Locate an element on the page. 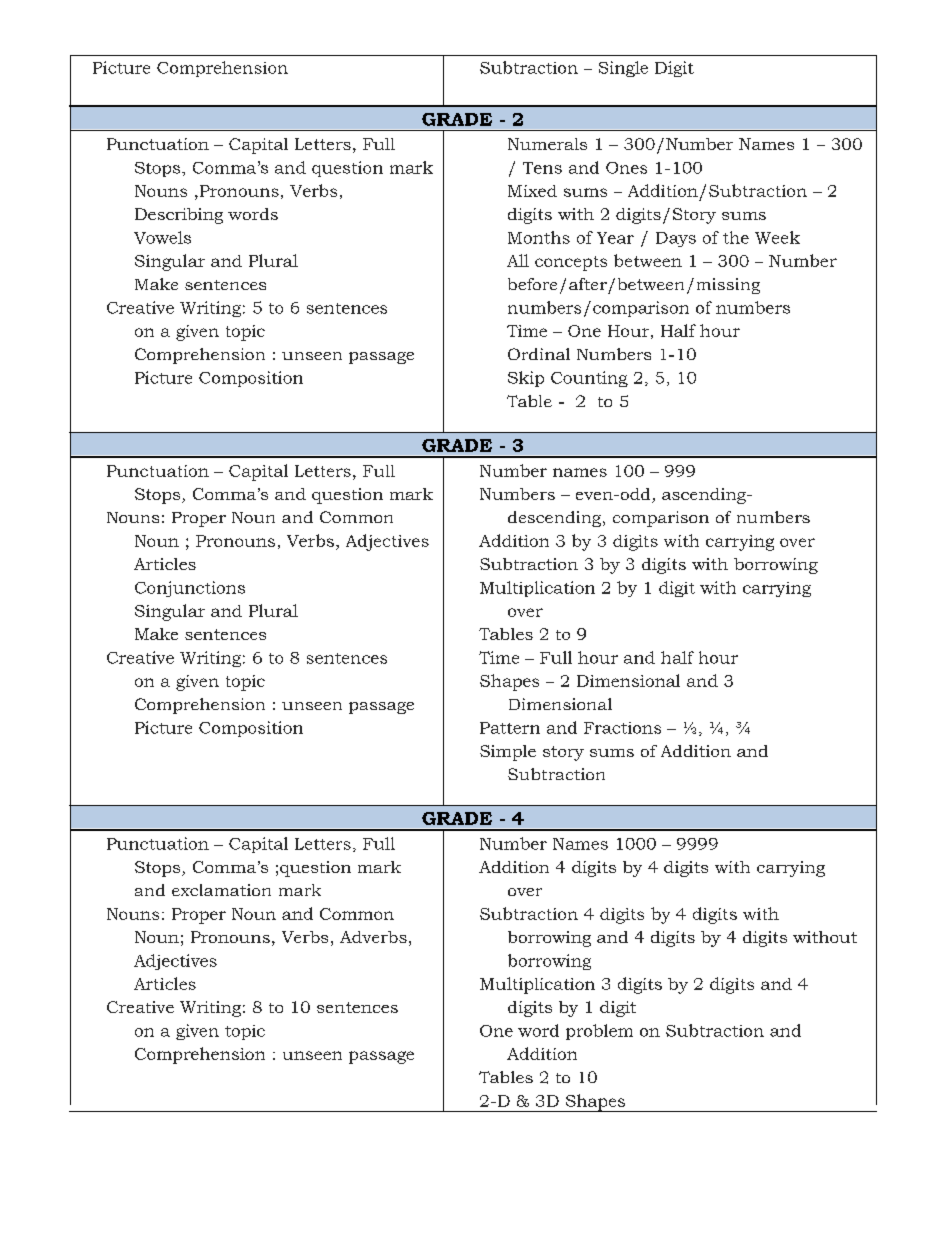  Conjunctions is located at coordinates (190, 589).
